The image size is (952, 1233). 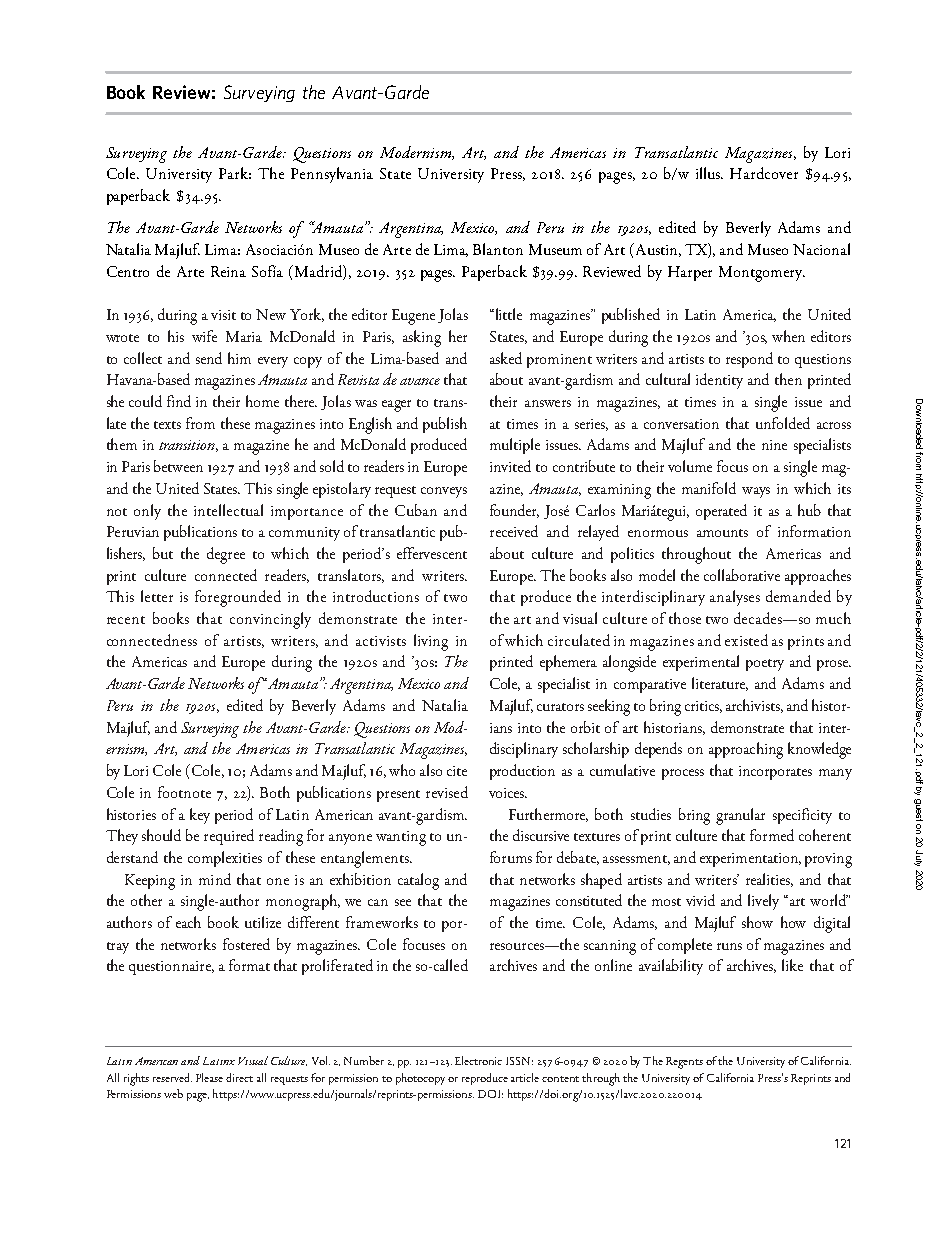 I want to click on Regents, so click(x=684, y=1063).
